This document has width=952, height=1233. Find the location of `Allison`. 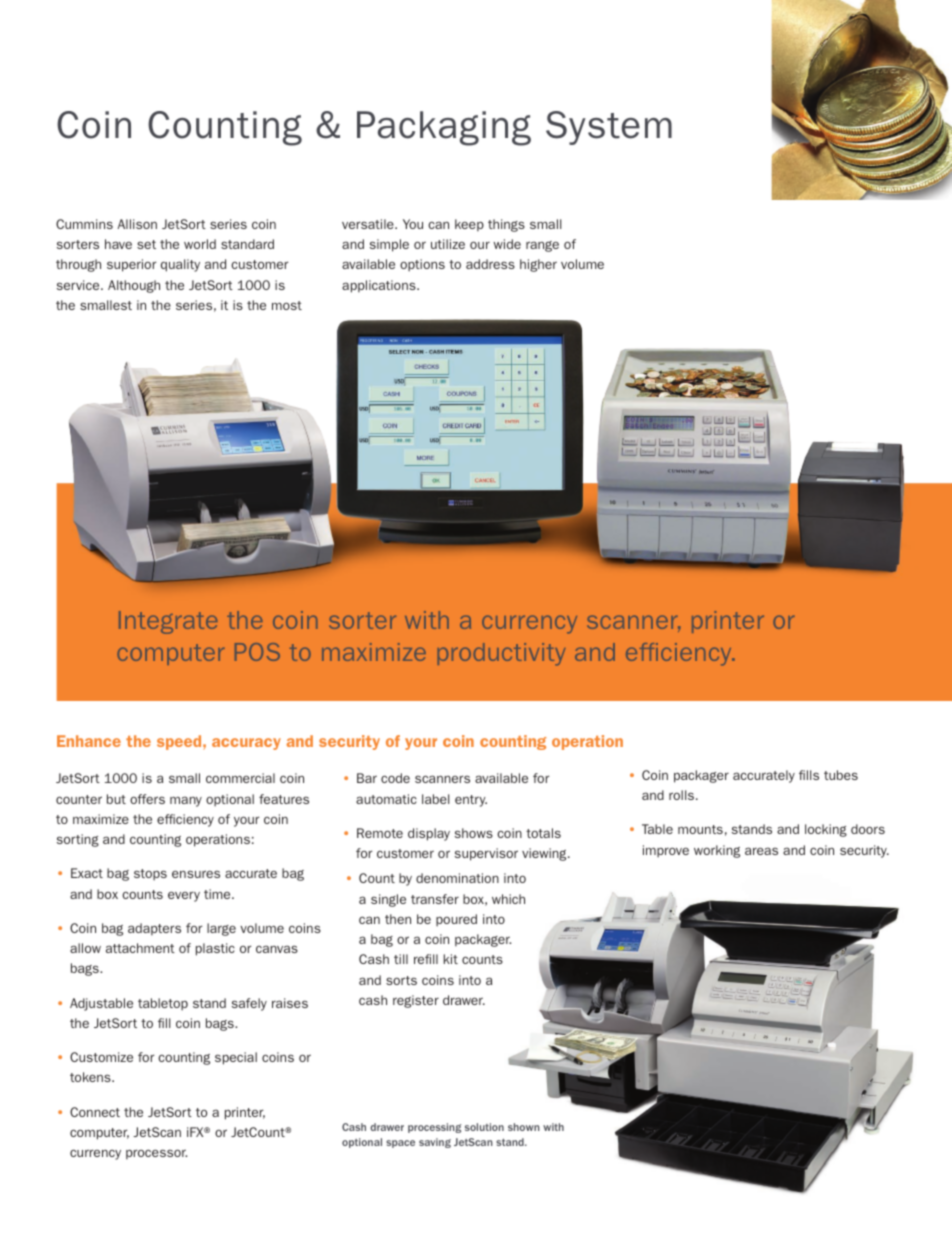

Allison is located at coordinates (137, 224).
